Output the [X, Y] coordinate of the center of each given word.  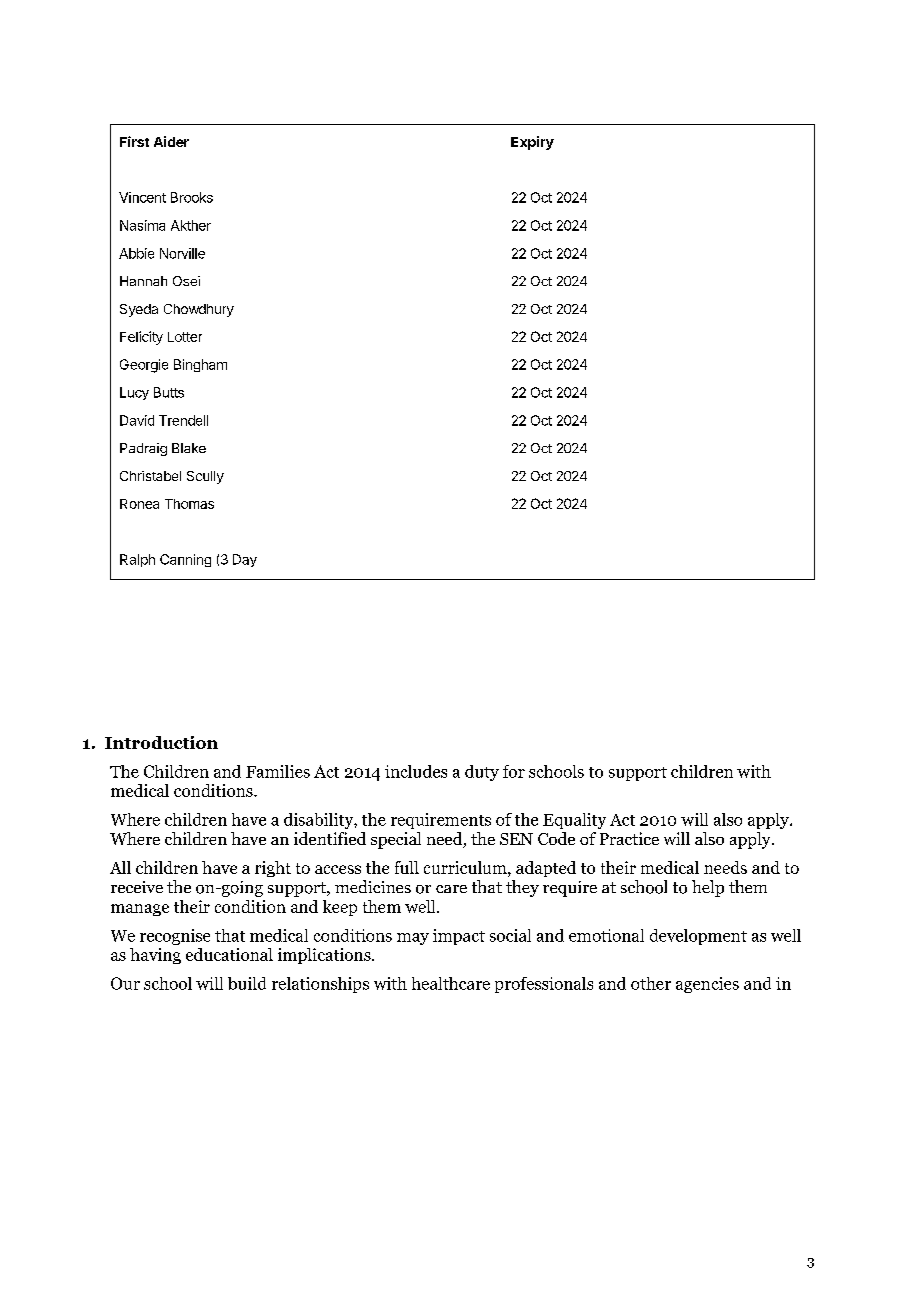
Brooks [192, 197]
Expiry [532, 143]
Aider [171, 141]
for [514, 771]
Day [245, 560]
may [413, 939]
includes [416, 771]
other [651, 983]
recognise [175, 937]
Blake [189, 448]
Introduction [161, 742]
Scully [205, 477]
